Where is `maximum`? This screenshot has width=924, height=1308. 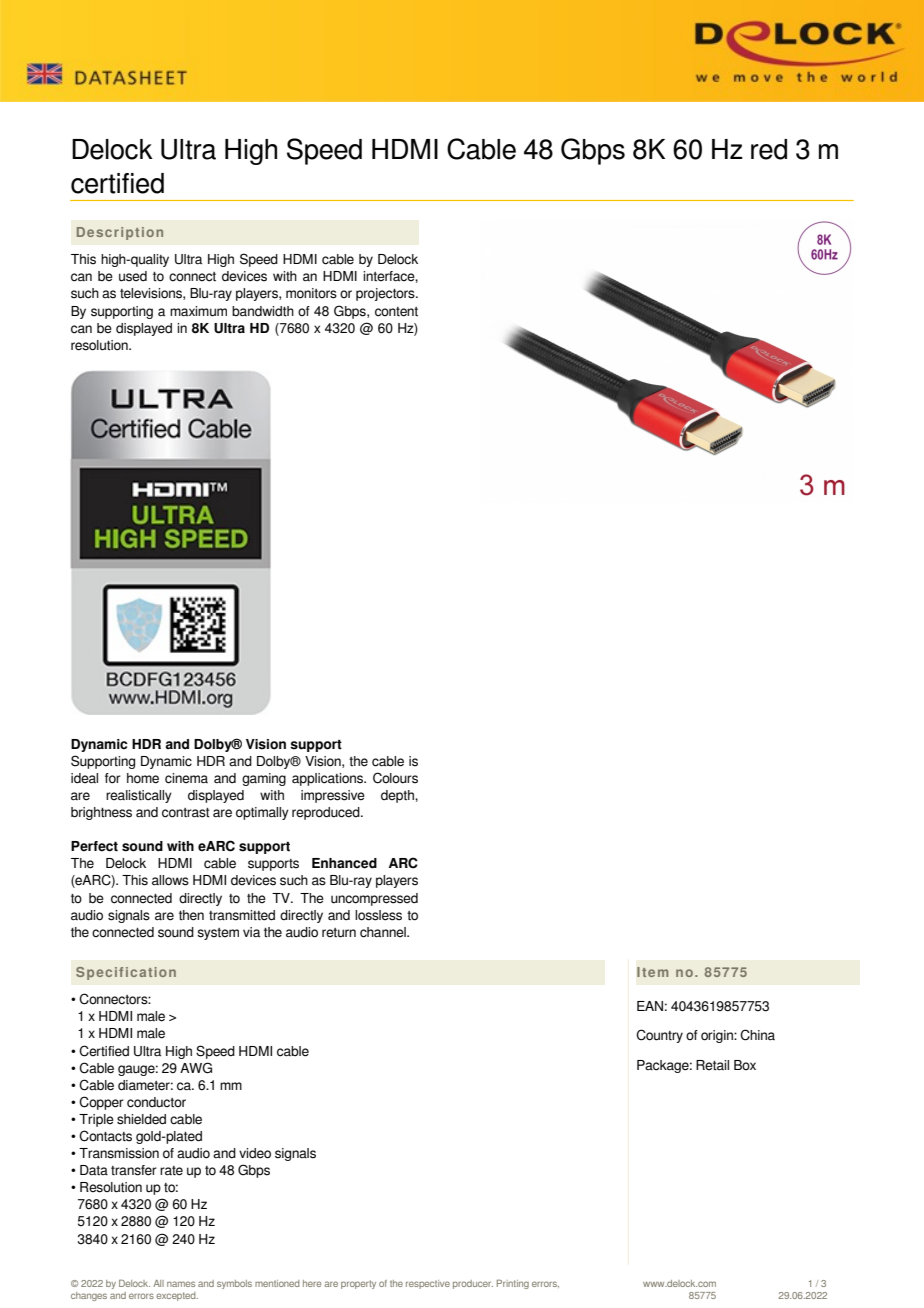
maximum is located at coordinates (198, 311).
